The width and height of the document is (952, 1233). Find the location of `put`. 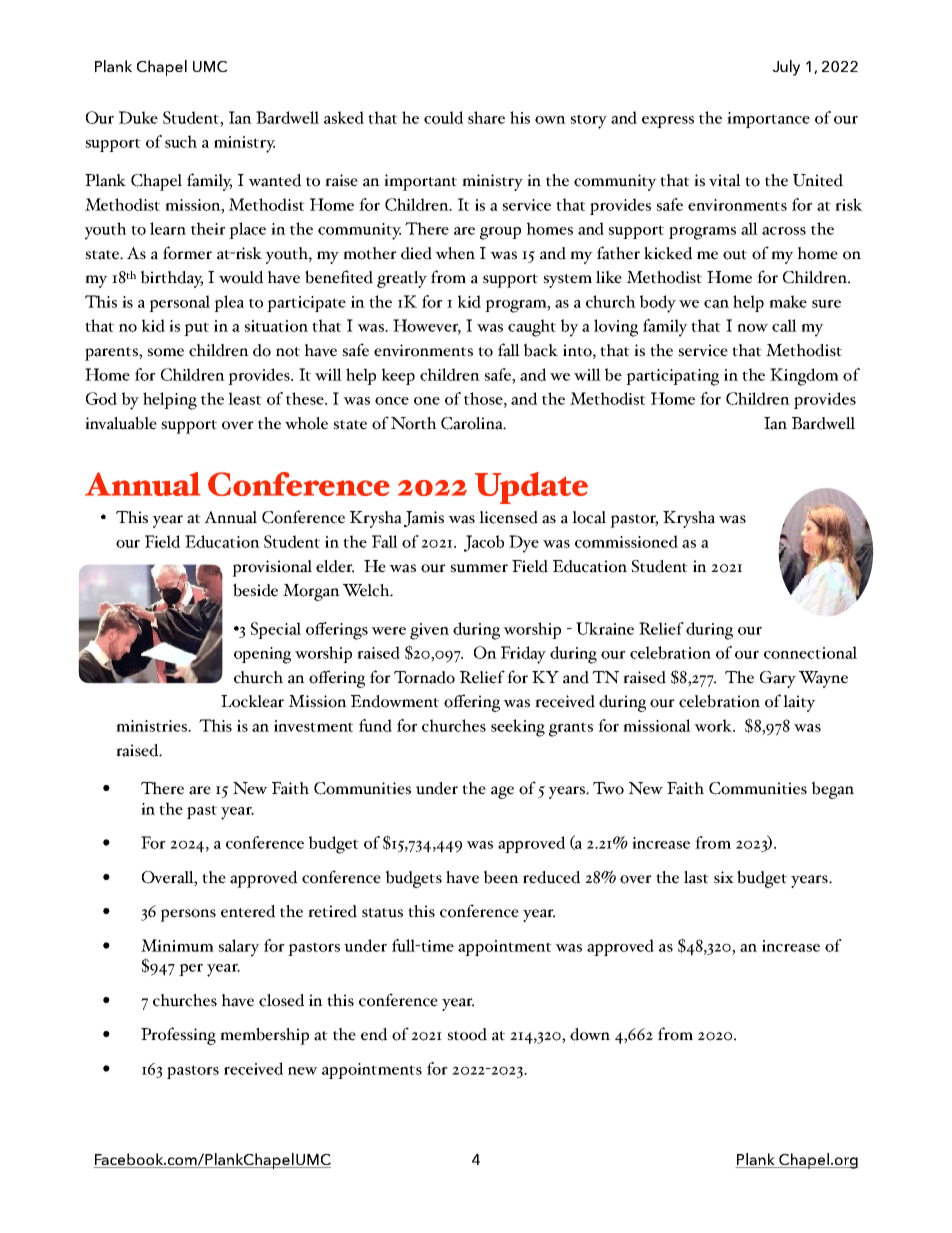

put is located at coordinates (196, 329).
